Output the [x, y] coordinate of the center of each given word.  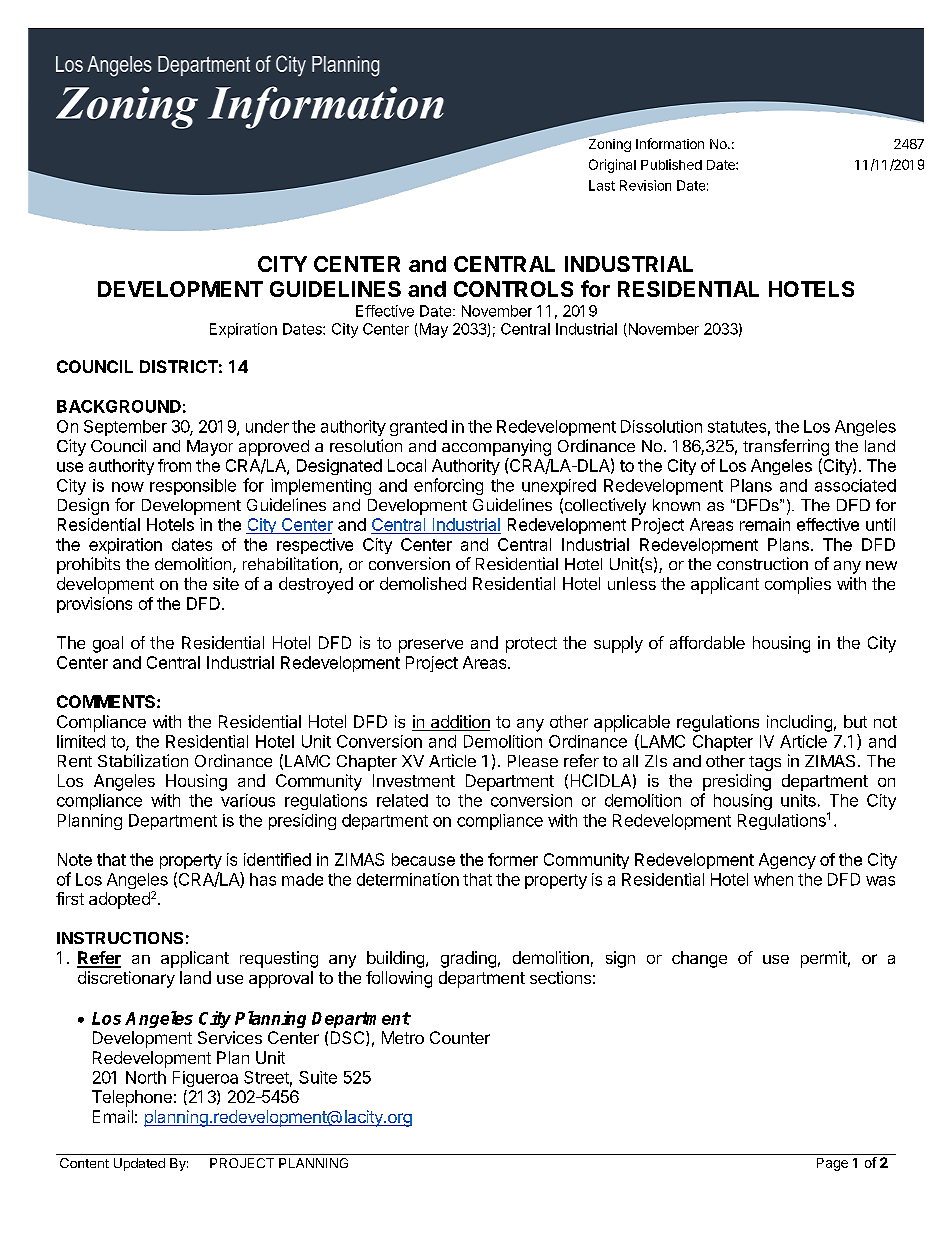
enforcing [448, 486]
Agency [787, 861]
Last [602, 185]
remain [765, 524]
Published [671, 164]
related [402, 800]
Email [113, 1116]
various [248, 800]
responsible [193, 487]
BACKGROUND [119, 406]
